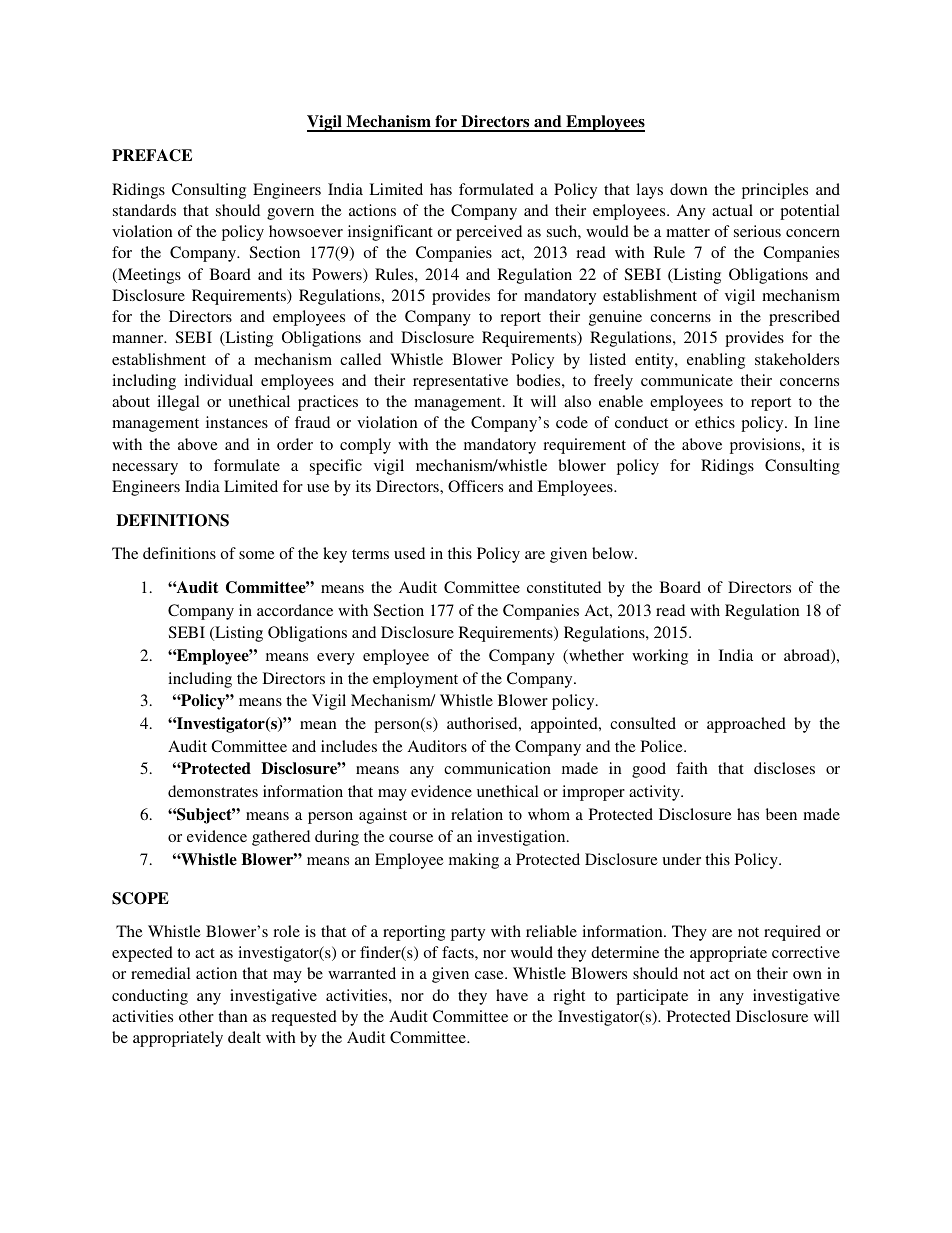 The height and width of the page is (1233, 952). Describe the element at coordinates (257, 555) in the page. I see `some` at that location.
